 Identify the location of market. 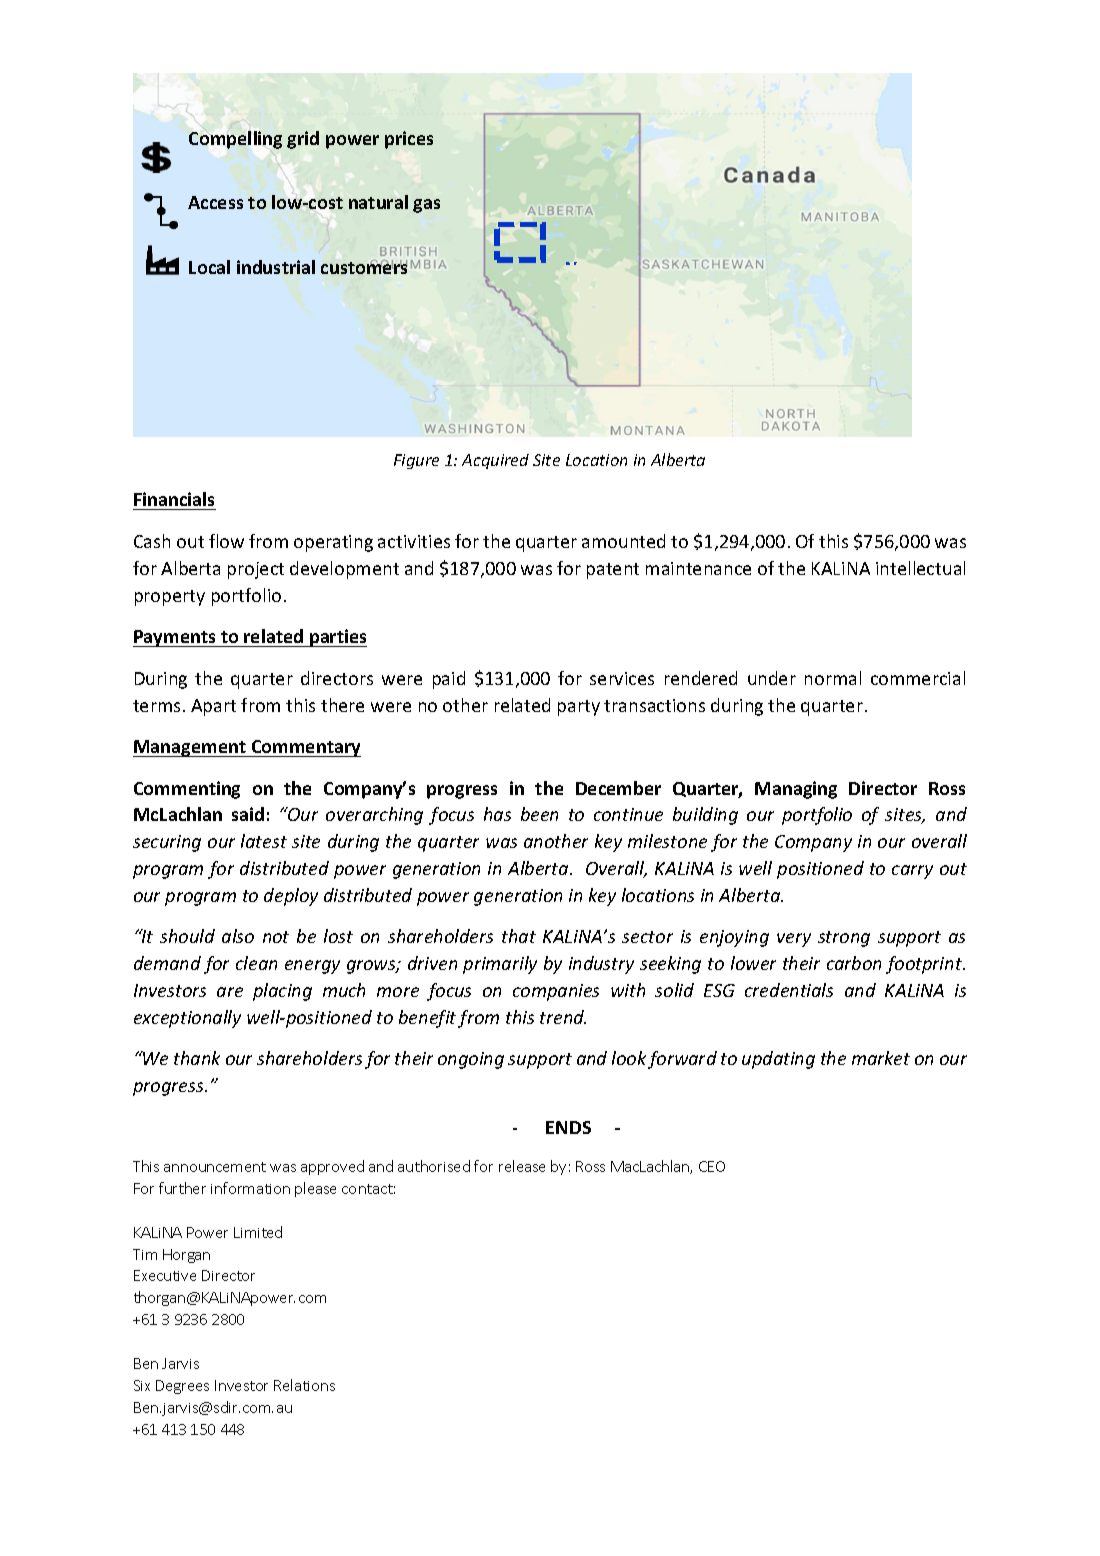
(881, 1058).
